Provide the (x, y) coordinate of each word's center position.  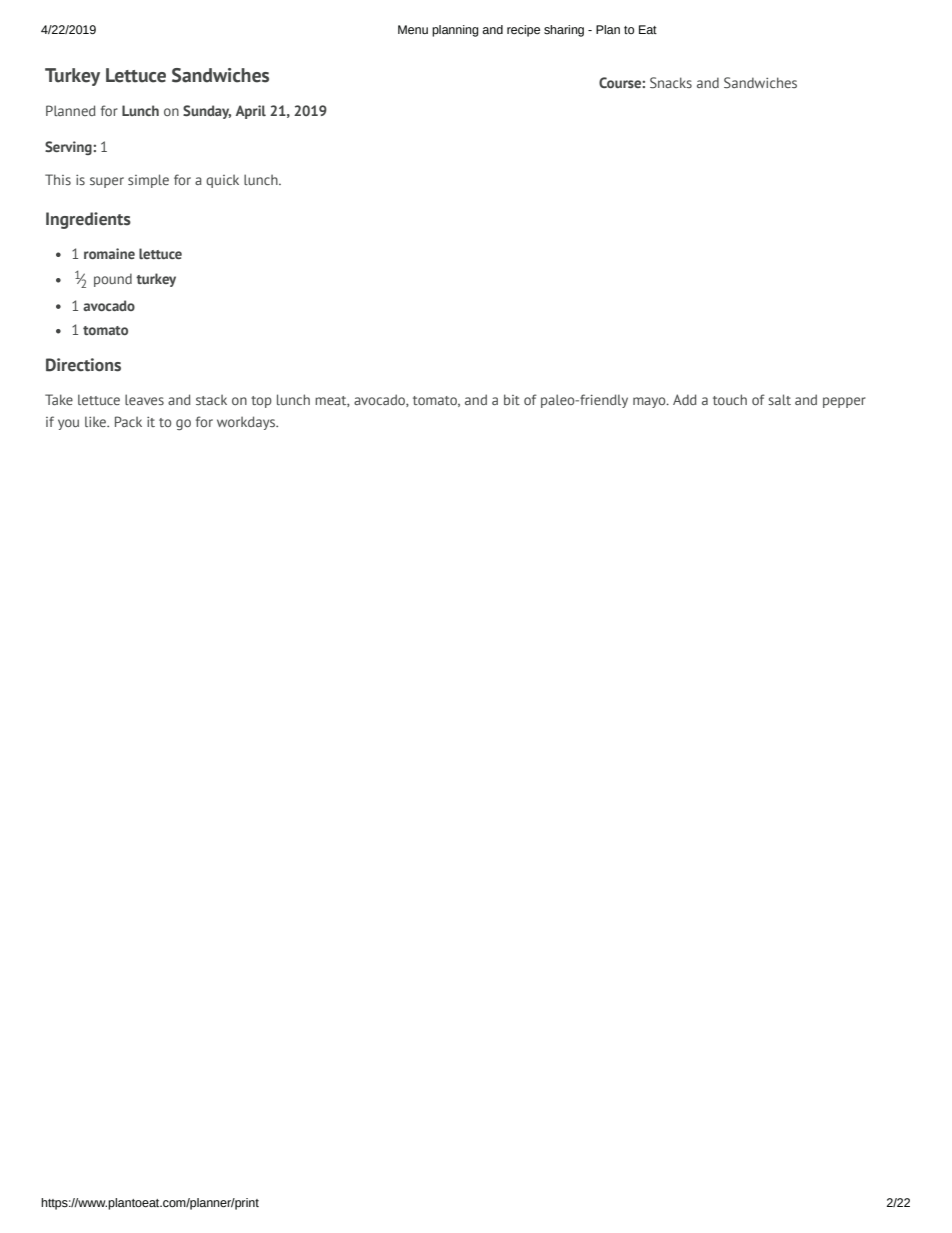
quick (222, 181)
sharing (564, 31)
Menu (413, 29)
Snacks (671, 82)
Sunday (207, 112)
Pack (128, 421)
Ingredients (88, 220)
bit (512, 399)
